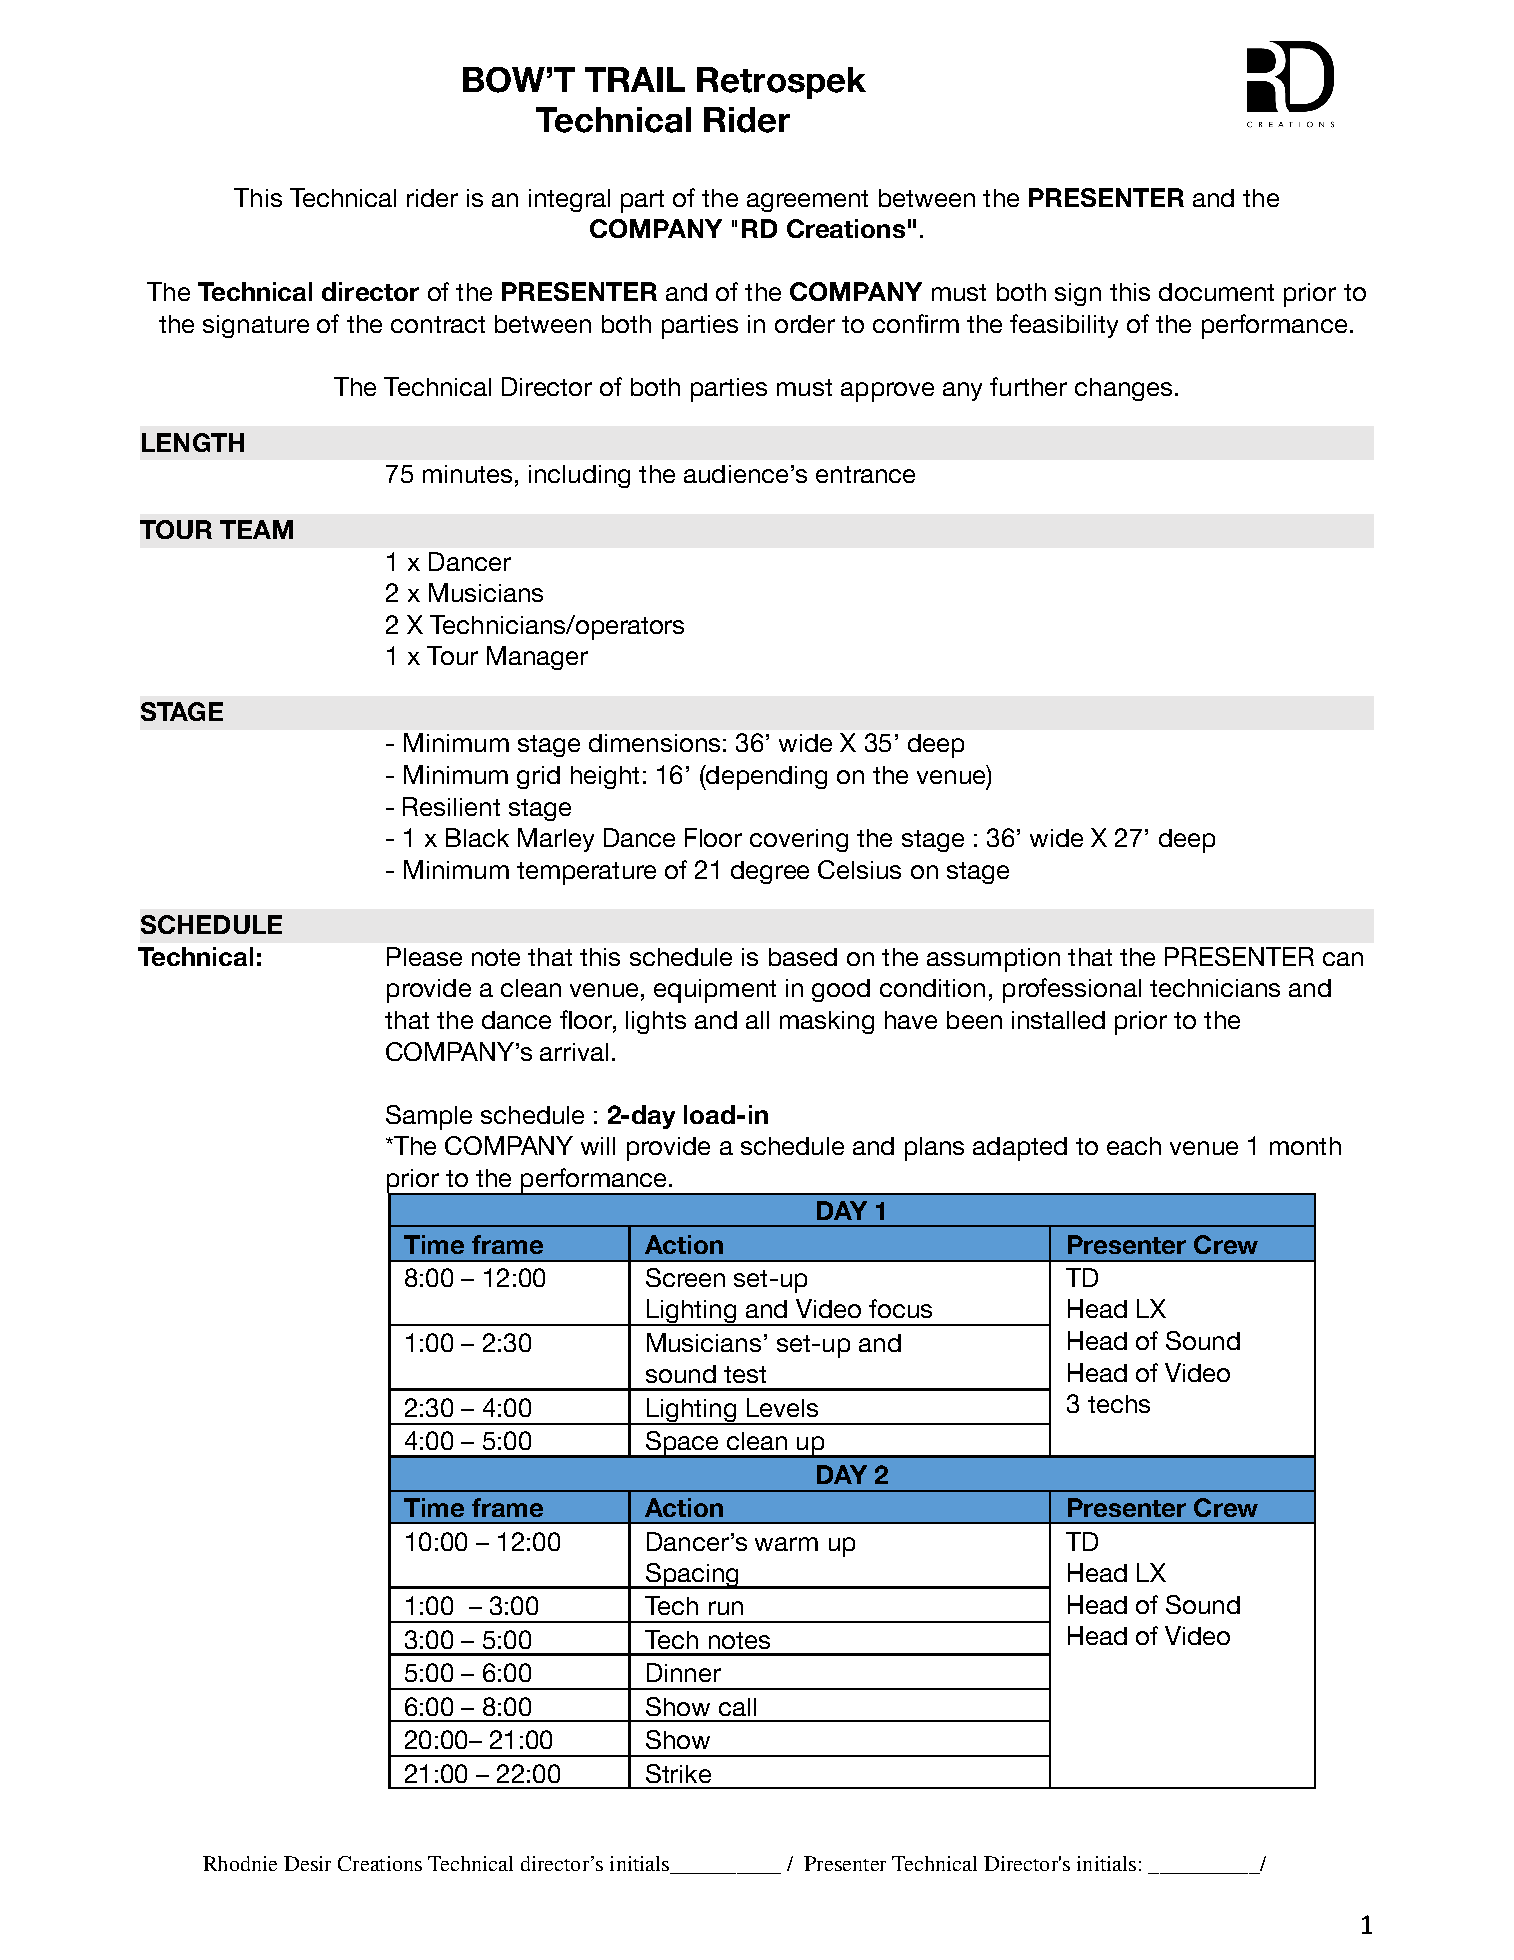 Image resolution: width=1514 pixels, height=1960 pixels. Describe the element at coordinates (685, 1277) in the screenshot. I see `Screen` at that location.
